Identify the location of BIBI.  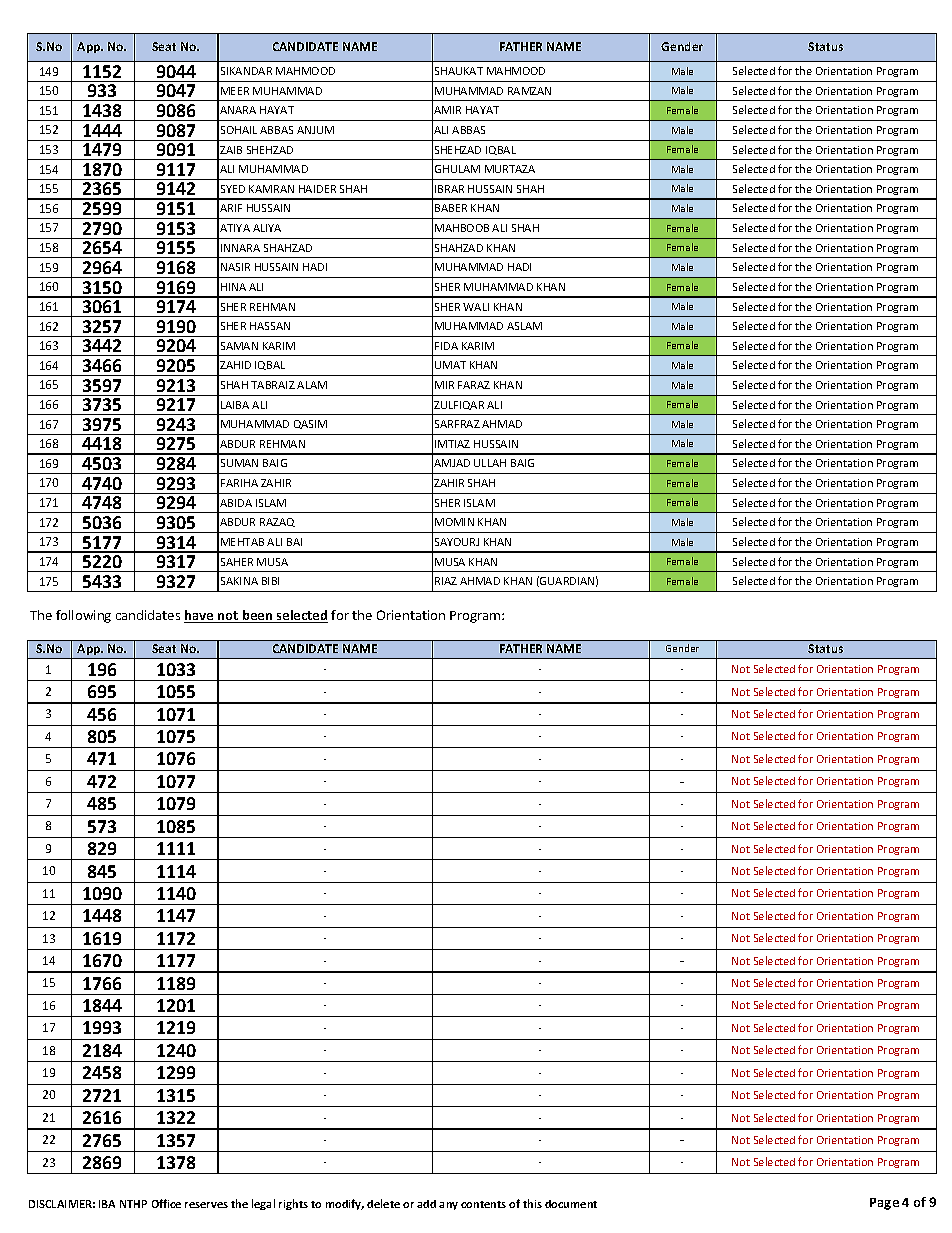
(270, 581).
